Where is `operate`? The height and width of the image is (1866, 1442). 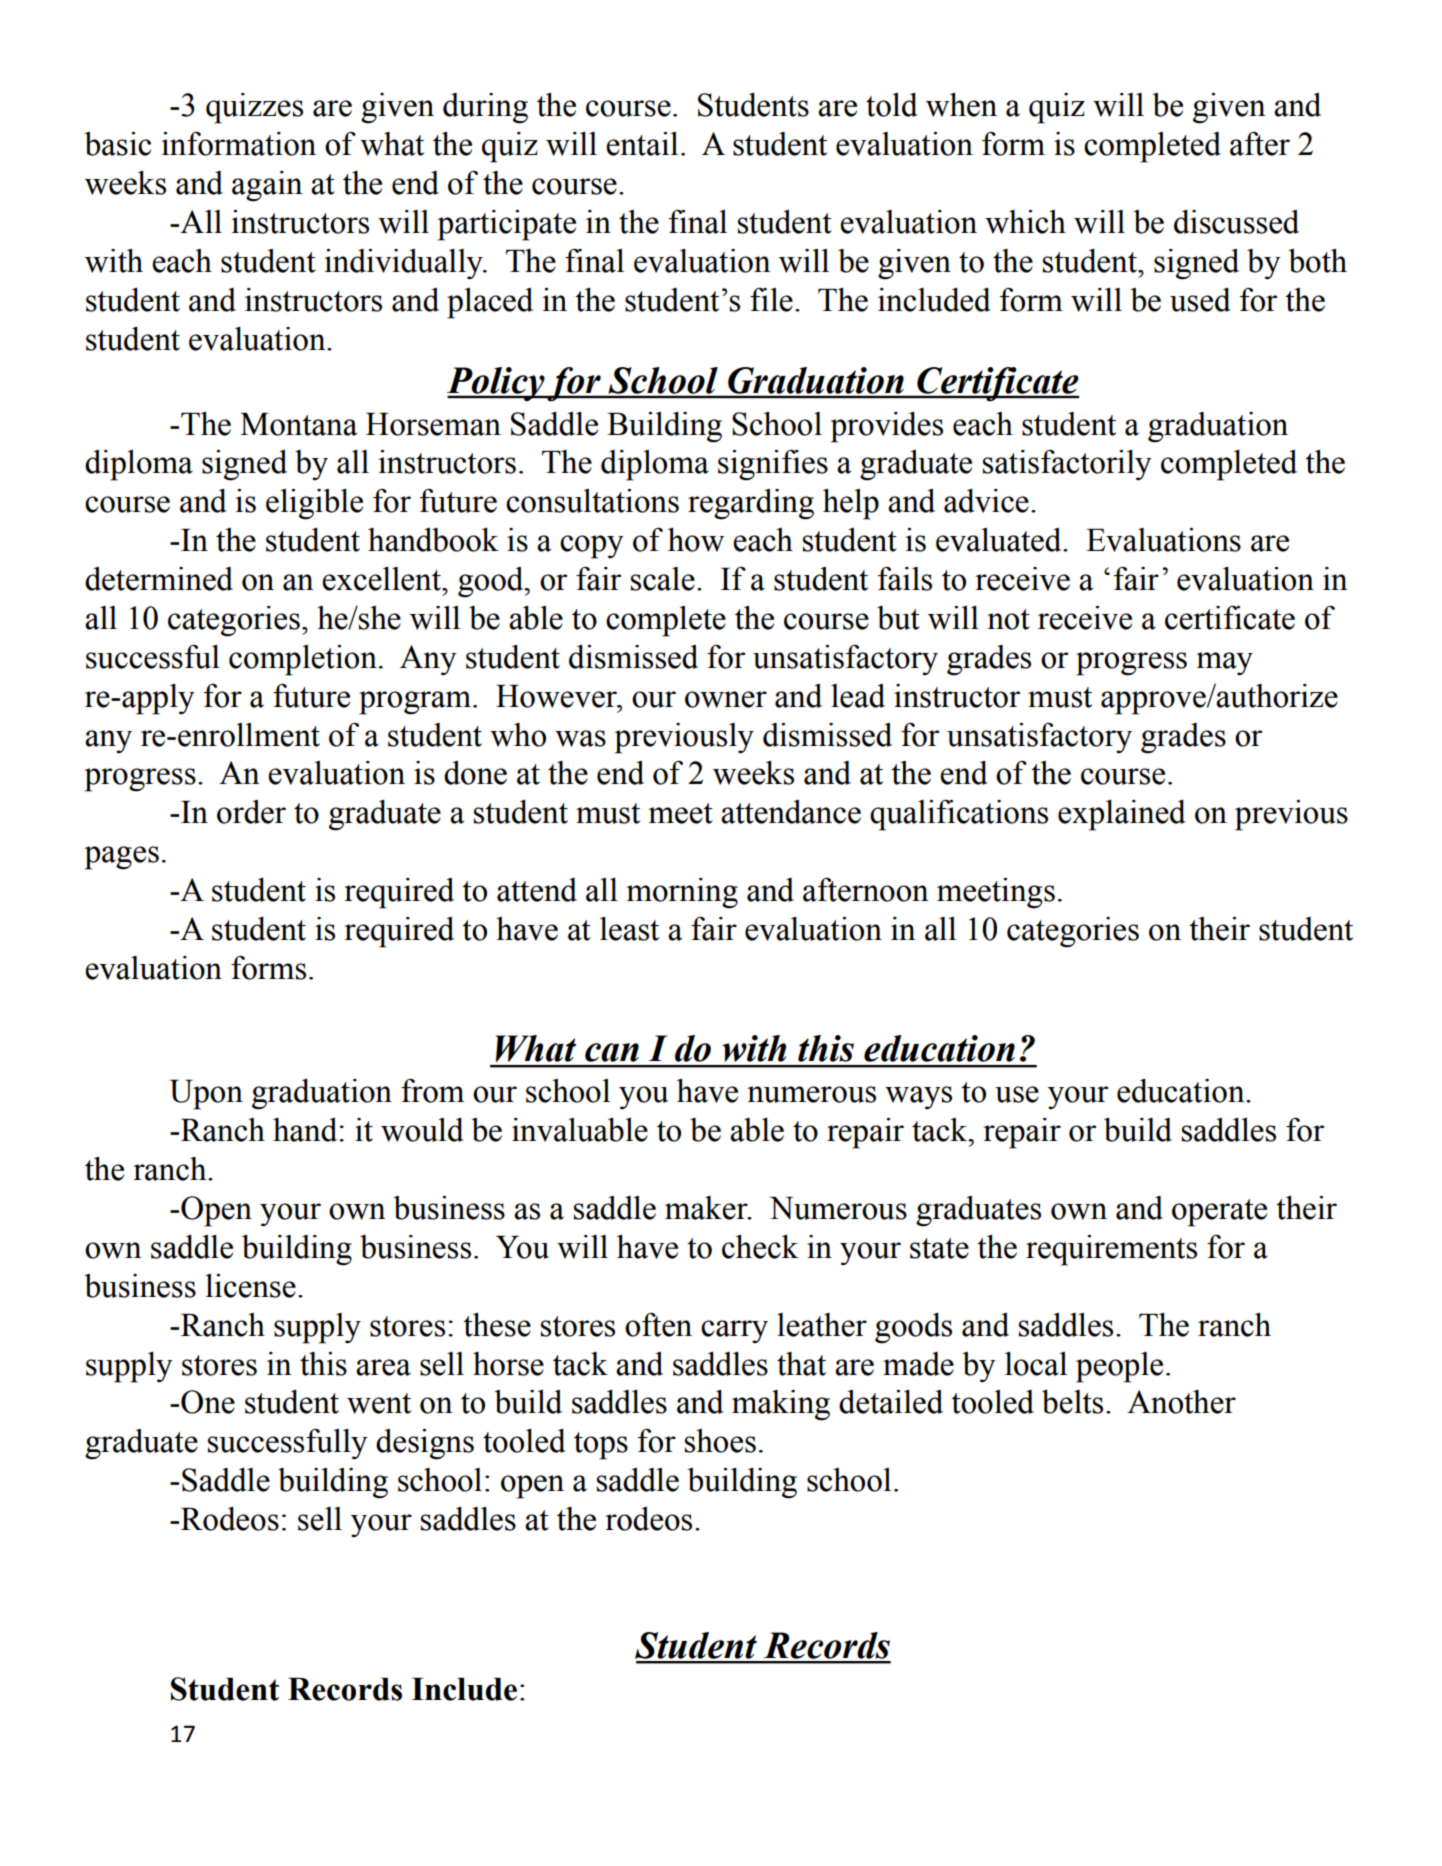
operate is located at coordinates (1219, 1213).
